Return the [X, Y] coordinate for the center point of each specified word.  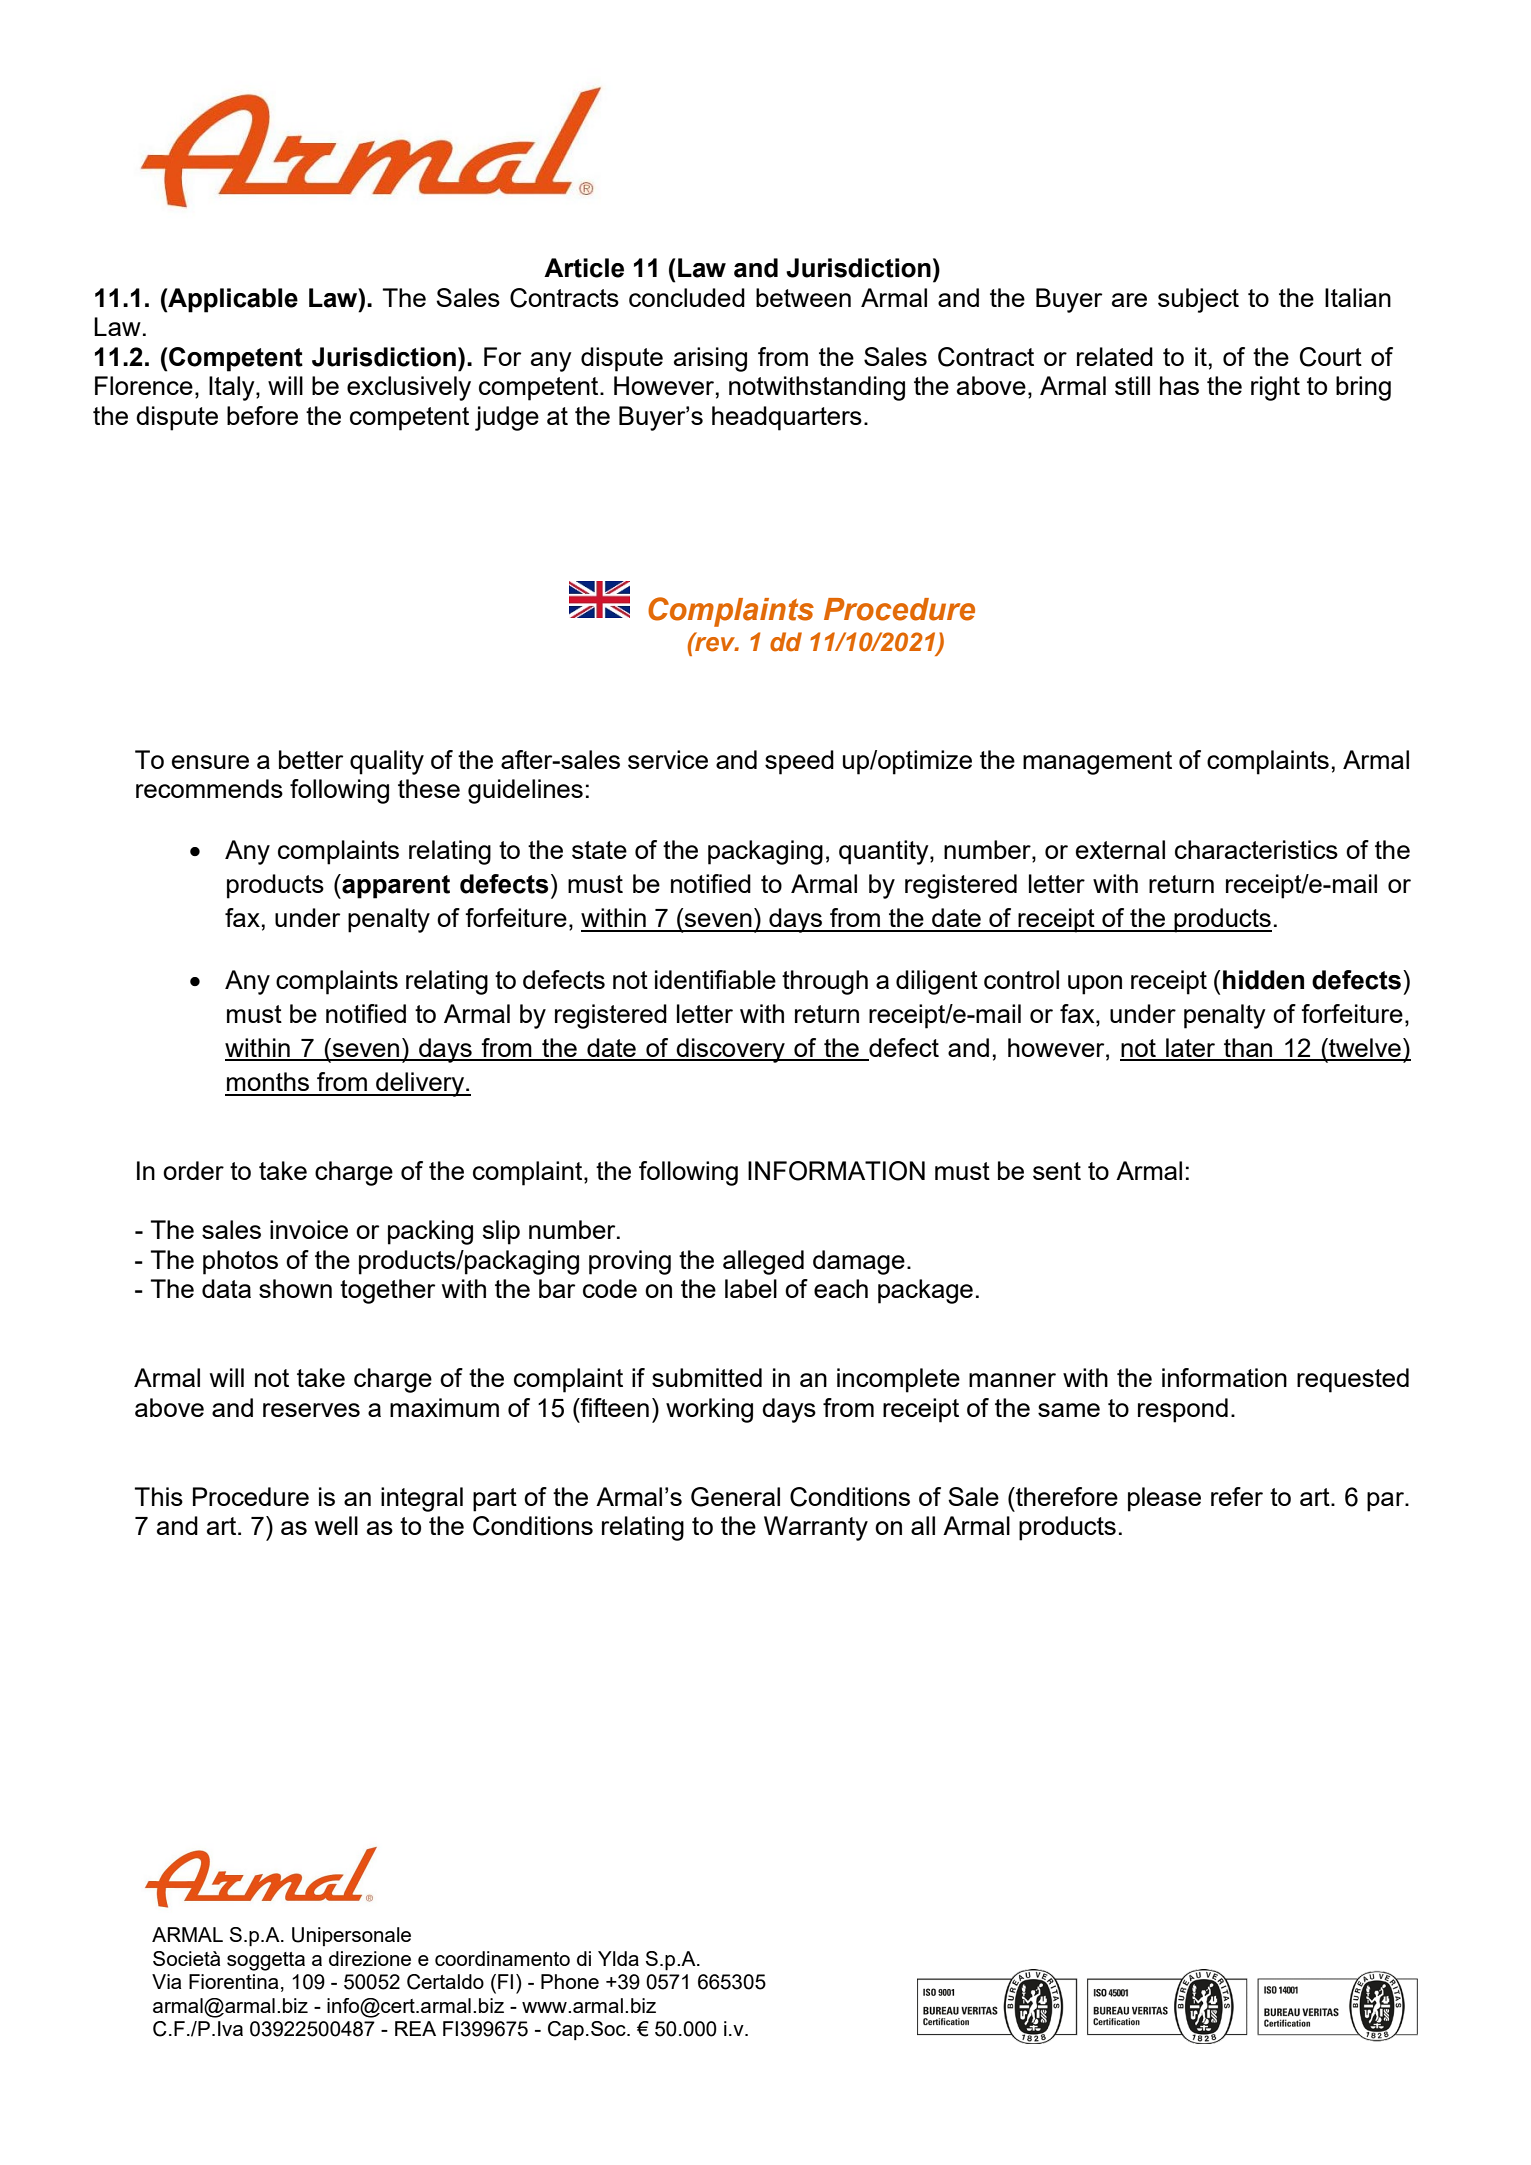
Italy [233, 388]
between [803, 297]
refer [1237, 1496]
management [1097, 763]
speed [799, 762]
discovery [731, 1050]
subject [1198, 300]
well [336, 1525]
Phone [570, 1981]
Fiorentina [233, 1981]
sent [1057, 1171]
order [193, 1170]
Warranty [816, 1528]
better [311, 759]
